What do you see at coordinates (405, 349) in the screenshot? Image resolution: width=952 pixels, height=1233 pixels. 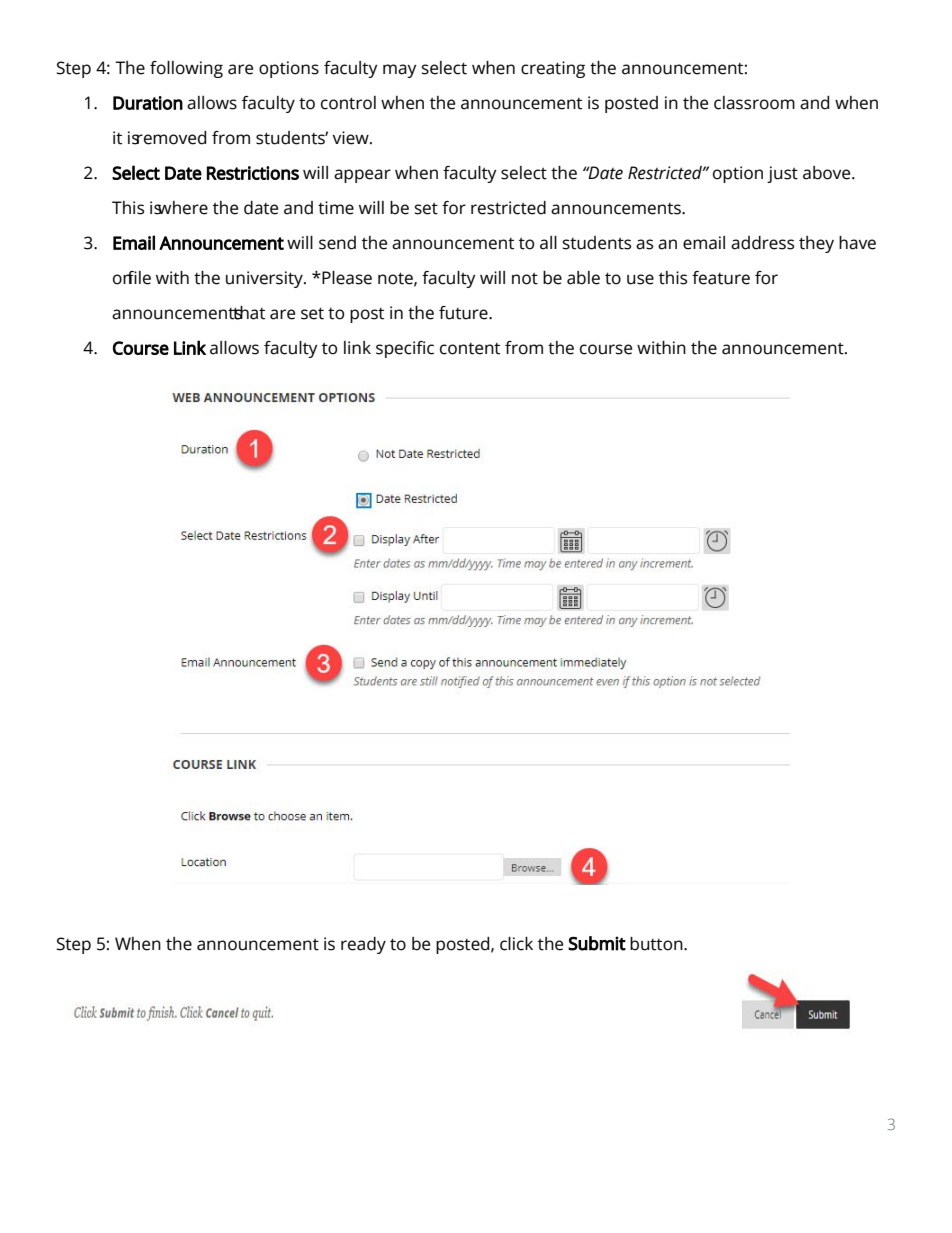 I see `specific` at bounding box center [405, 349].
